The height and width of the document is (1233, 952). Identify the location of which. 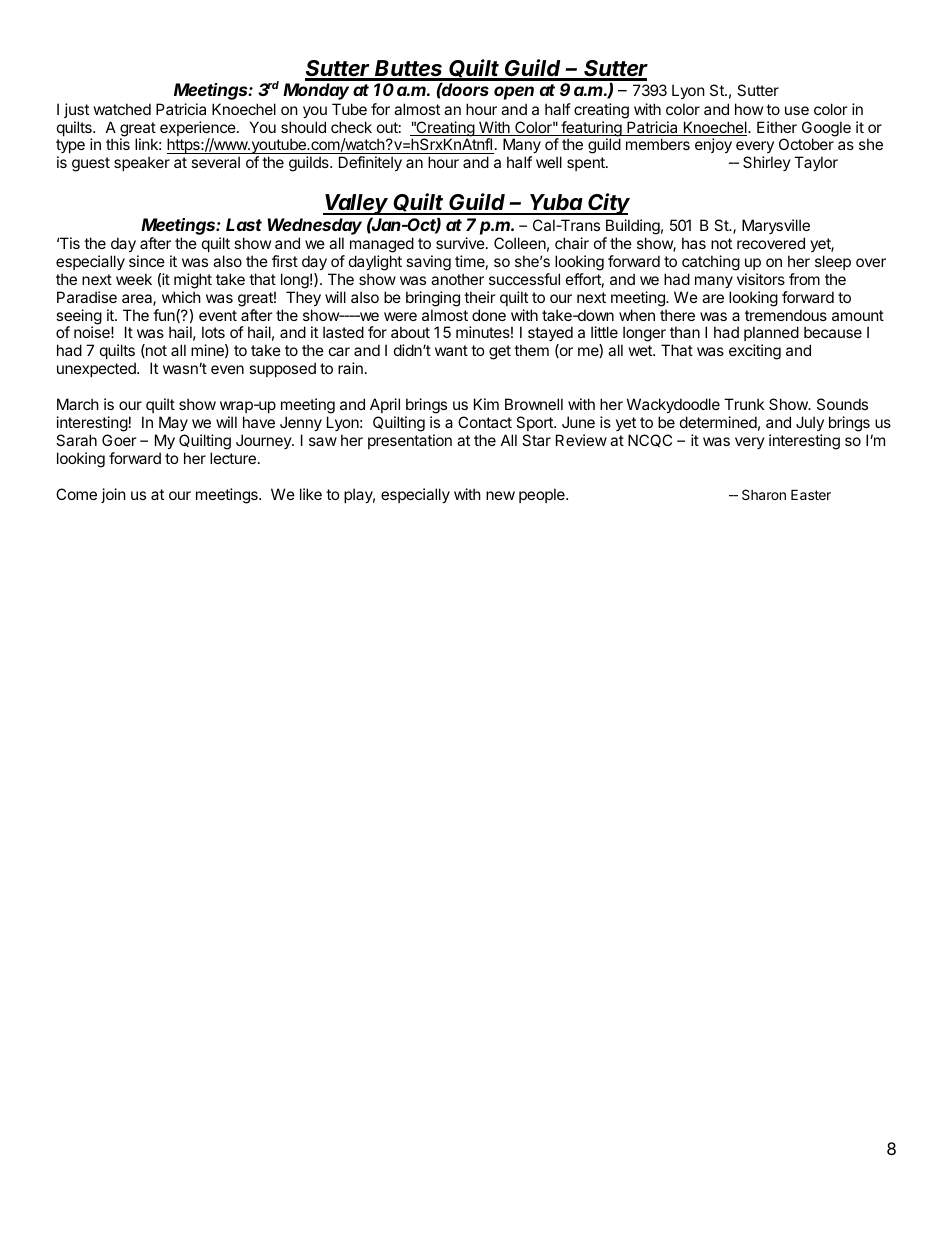
(181, 297).
